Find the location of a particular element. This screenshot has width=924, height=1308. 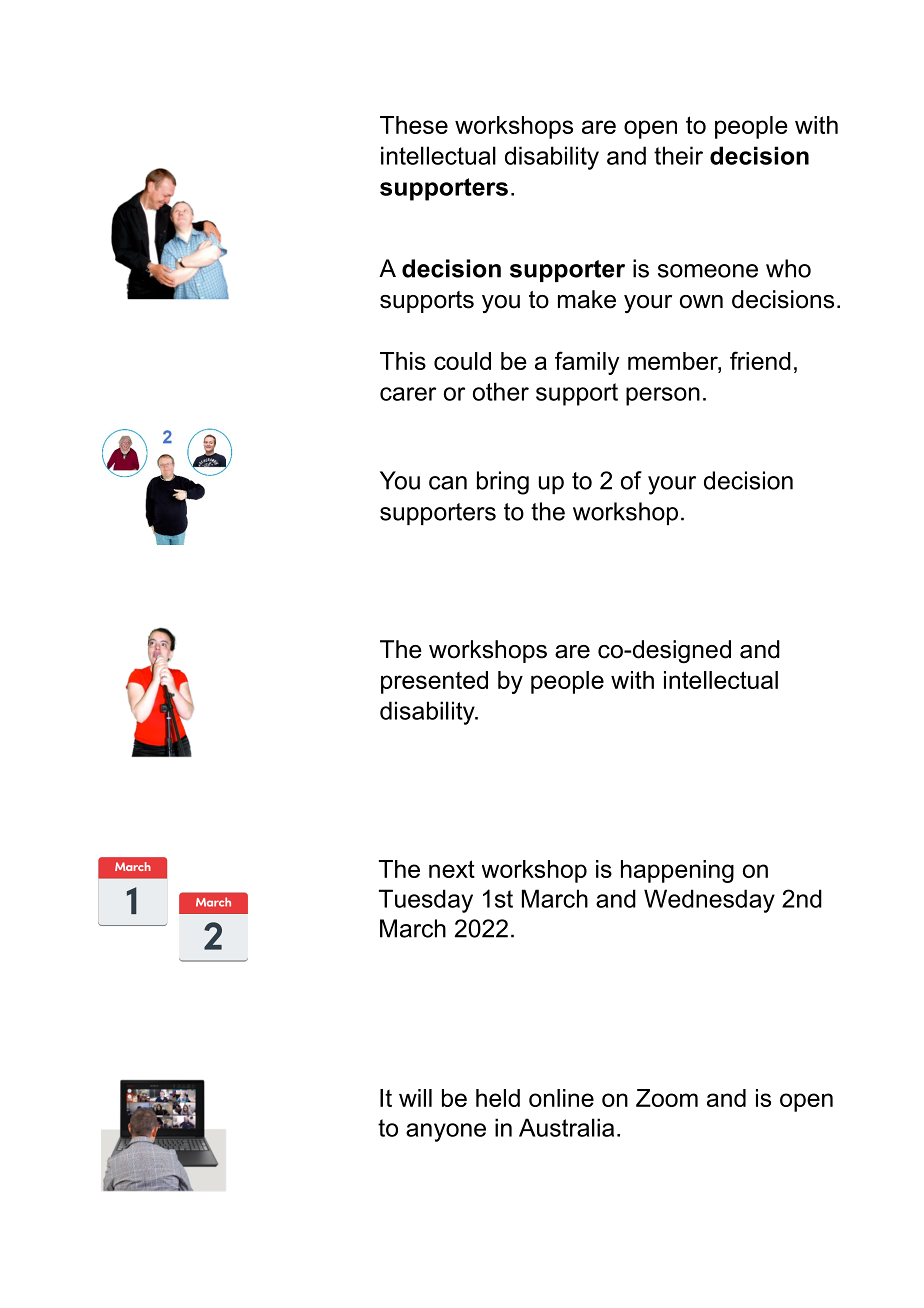

could is located at coordinates (462, 361).
